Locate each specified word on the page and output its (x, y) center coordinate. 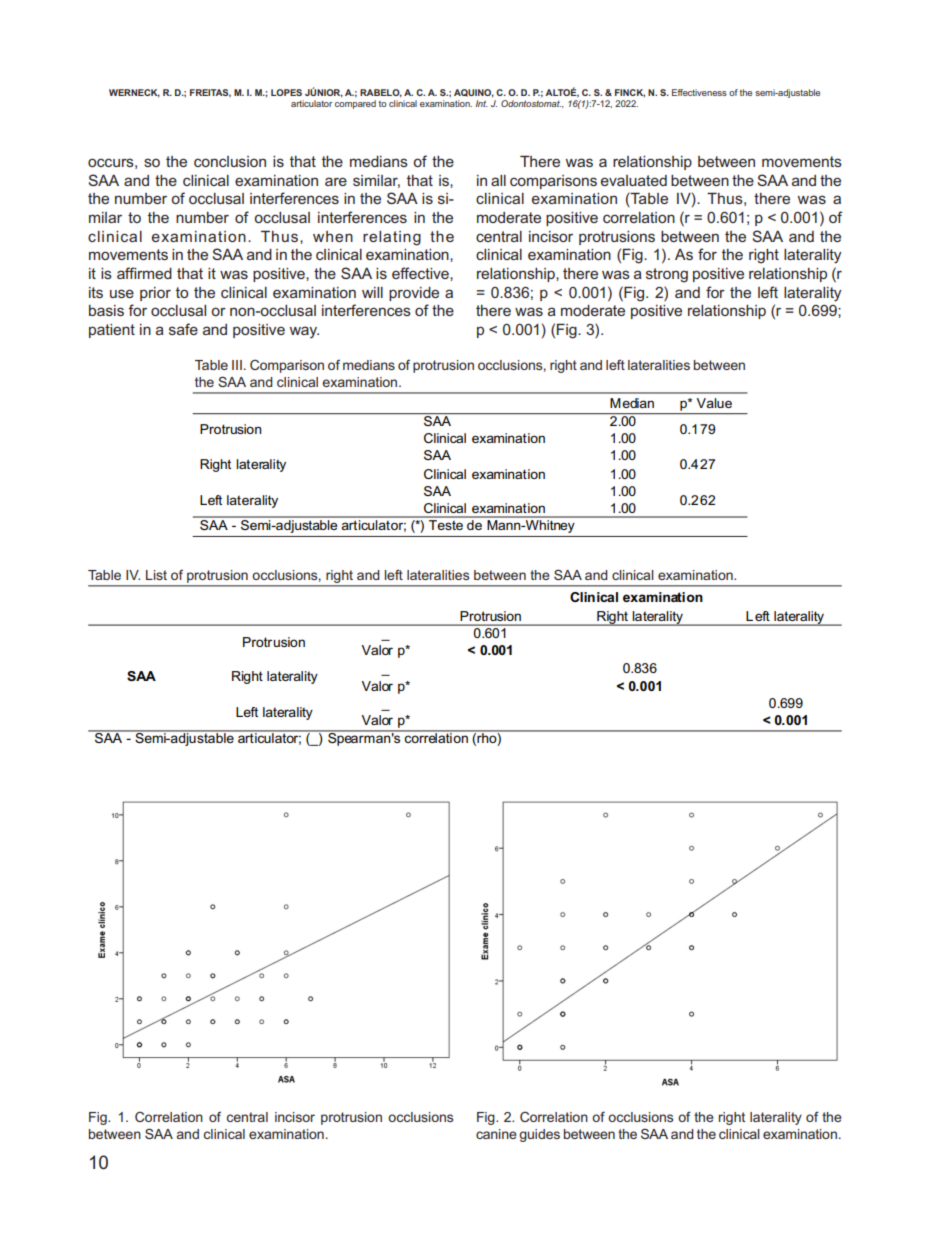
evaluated (634, 180)
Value (714, 403)
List (156, 575)
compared (355, 104)
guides (539, 1135)
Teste (446, 523)
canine (496, 1134)
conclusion (230, 161)
